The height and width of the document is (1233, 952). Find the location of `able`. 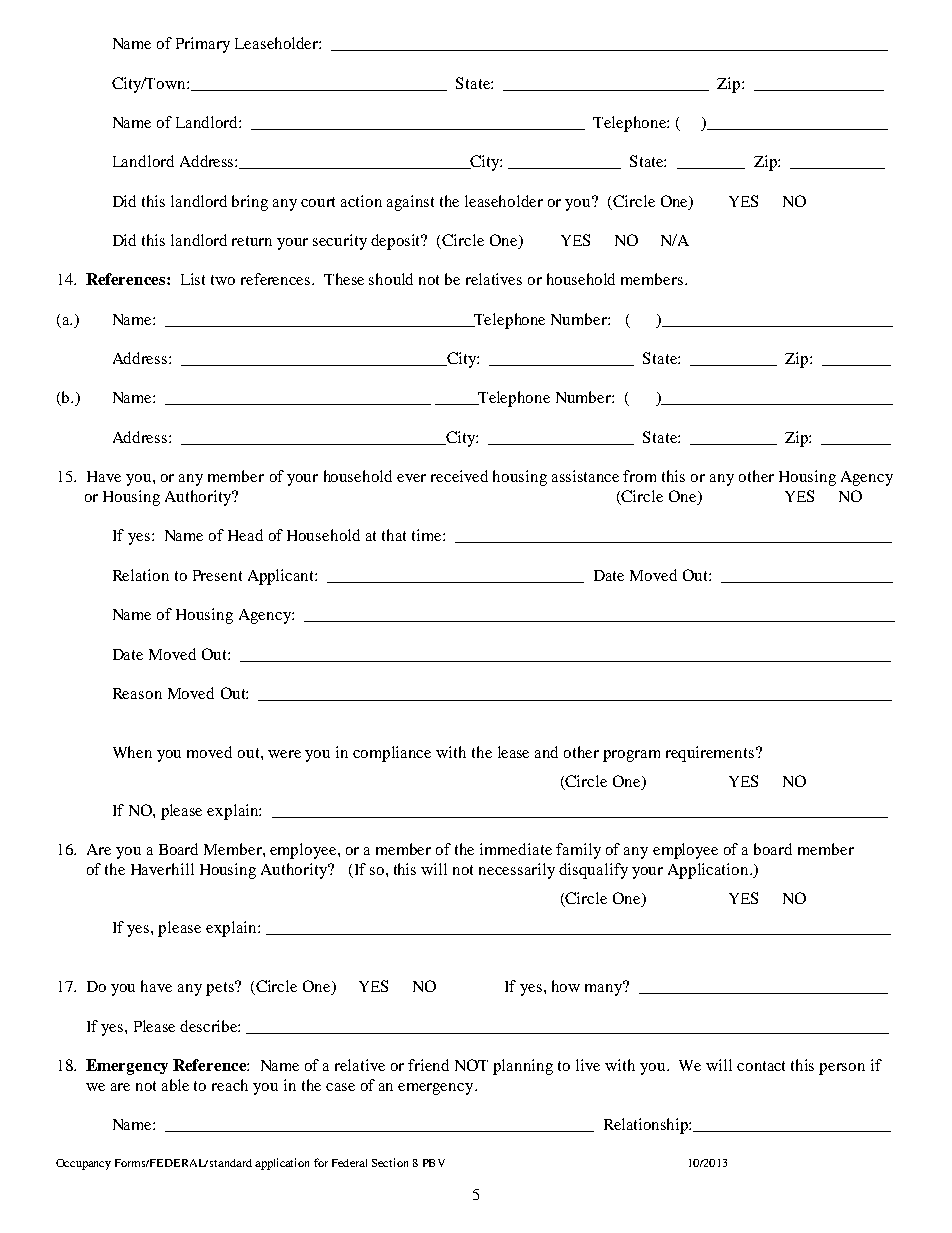

able is located at coordinates (175, 1085).
